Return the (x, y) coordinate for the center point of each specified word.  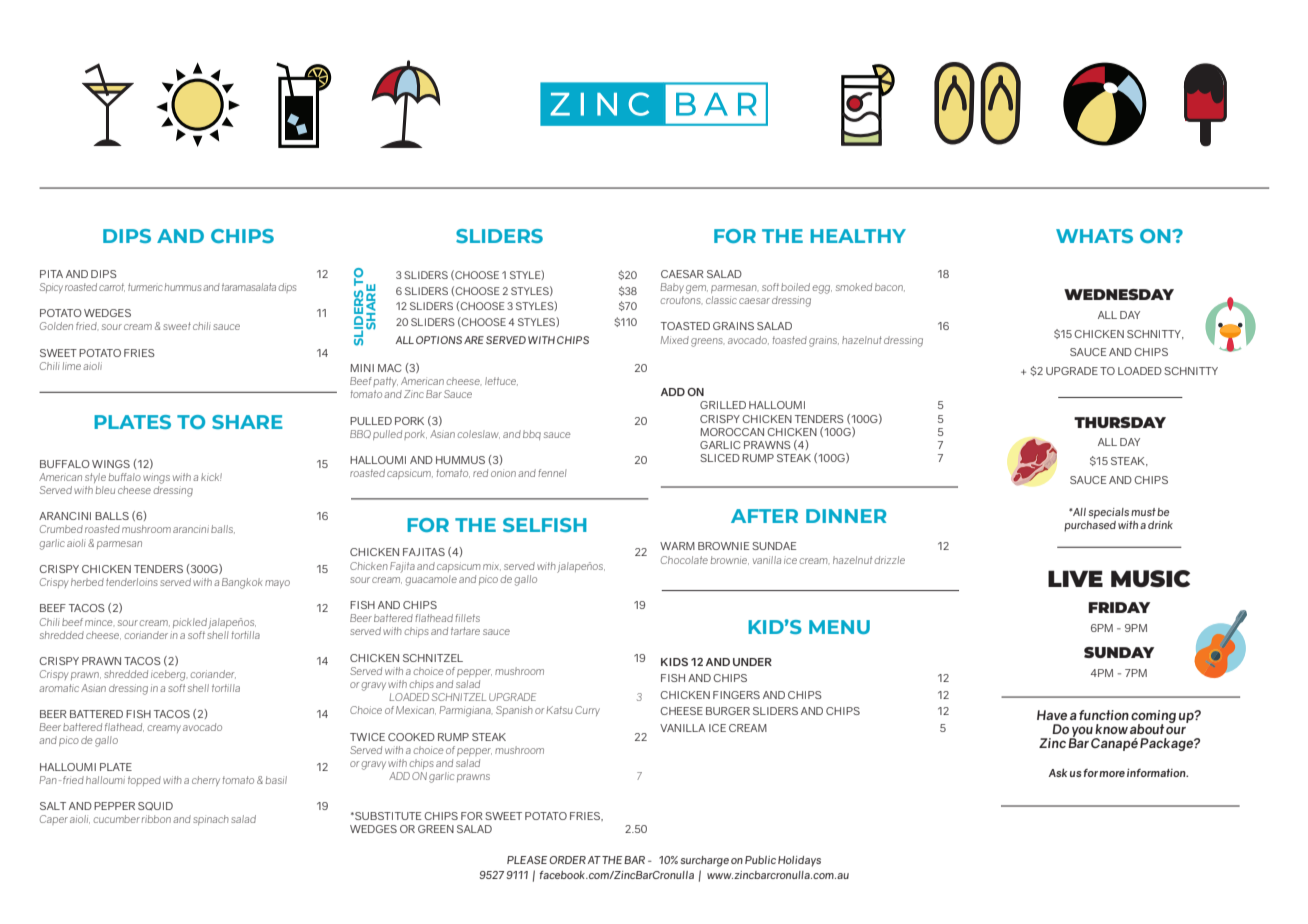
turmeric (145, 287)
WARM (677, 546)
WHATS (1094, 236)
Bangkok (242, 583)
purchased (1090, 525)
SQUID (155, 806)
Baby (672, 288)
